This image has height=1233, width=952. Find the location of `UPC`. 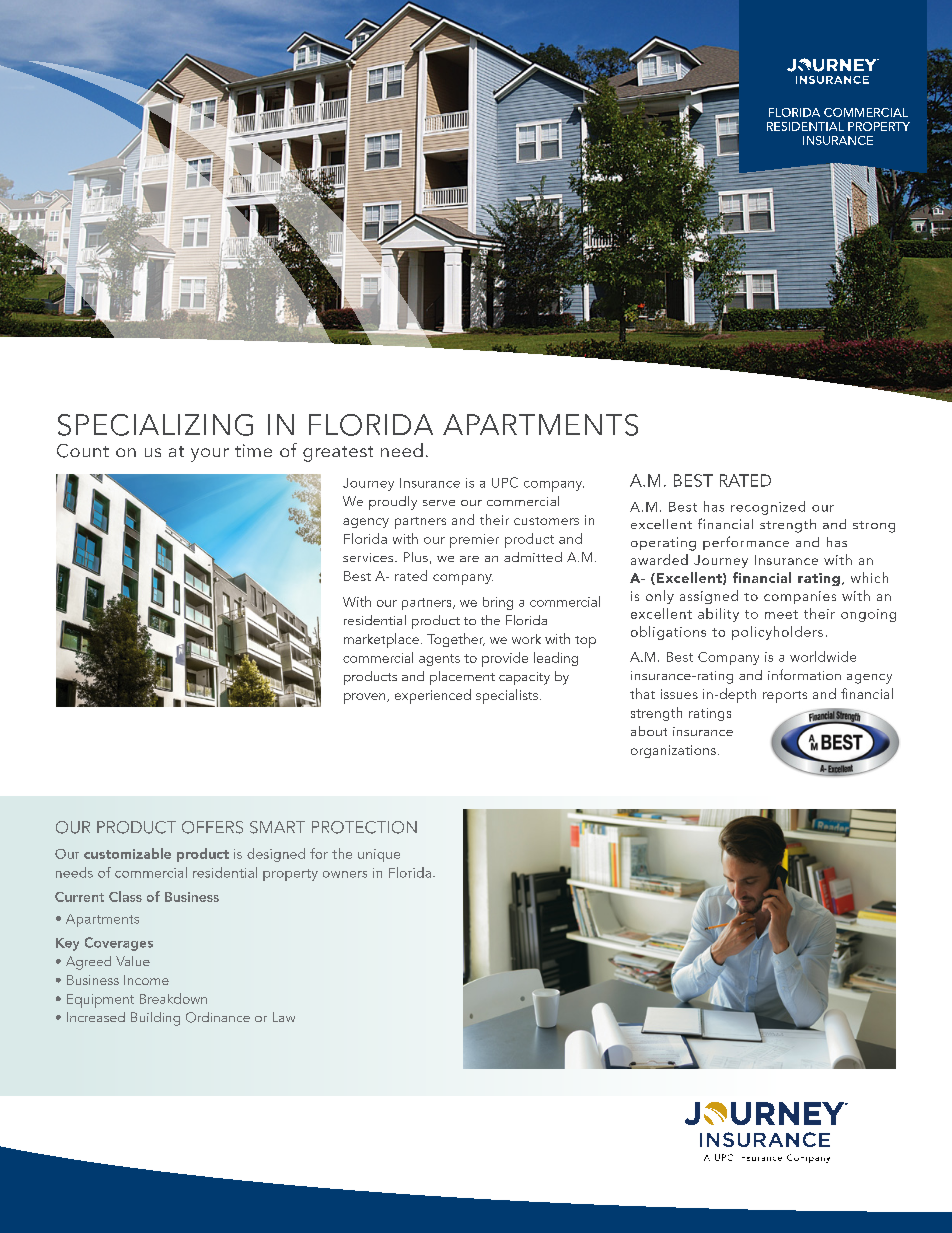

UPC is located at coordinates (505, 482).
